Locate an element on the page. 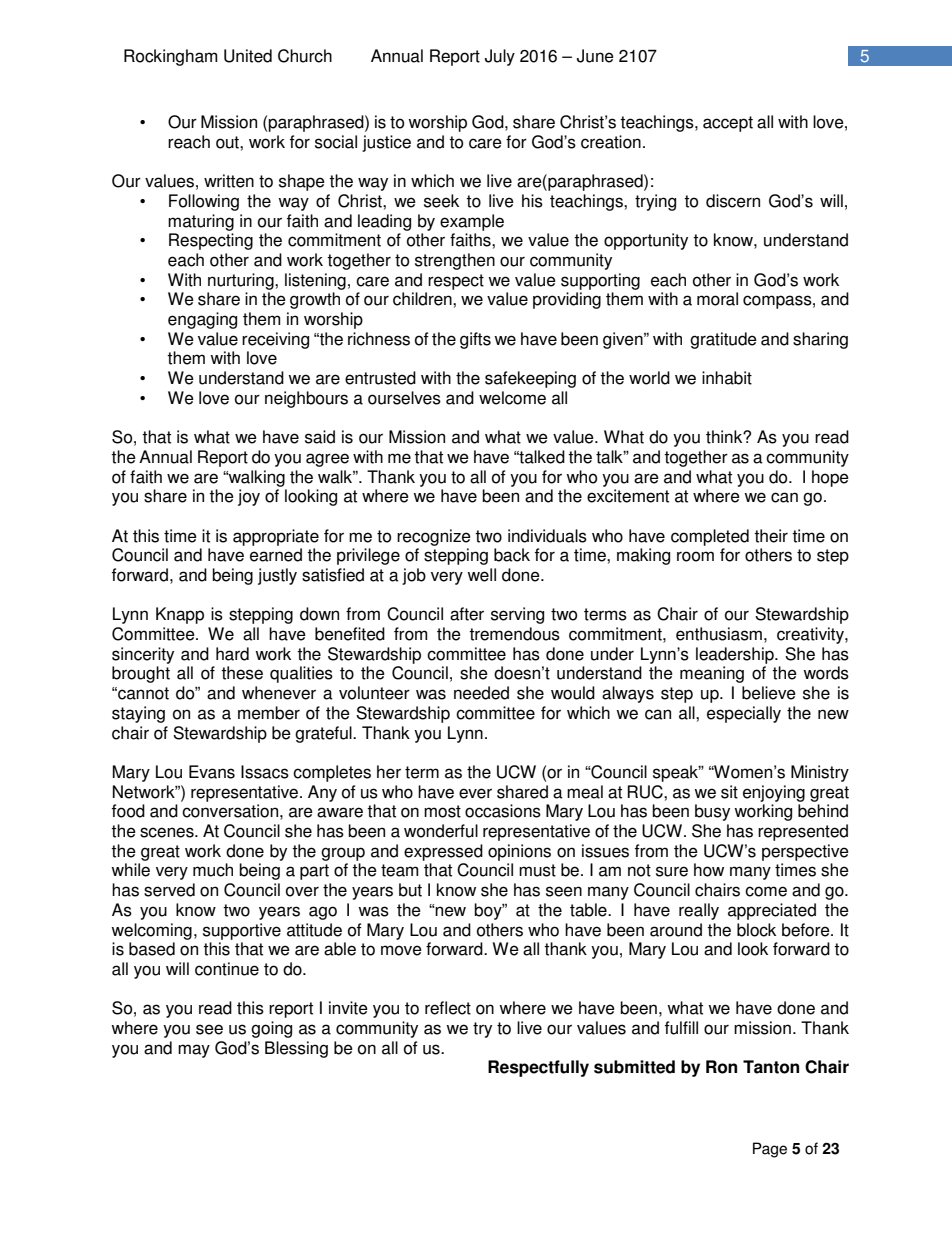 Image resolution: width=952 pixels, height=1233 pixels. United is located at coordinates (248, 56).
